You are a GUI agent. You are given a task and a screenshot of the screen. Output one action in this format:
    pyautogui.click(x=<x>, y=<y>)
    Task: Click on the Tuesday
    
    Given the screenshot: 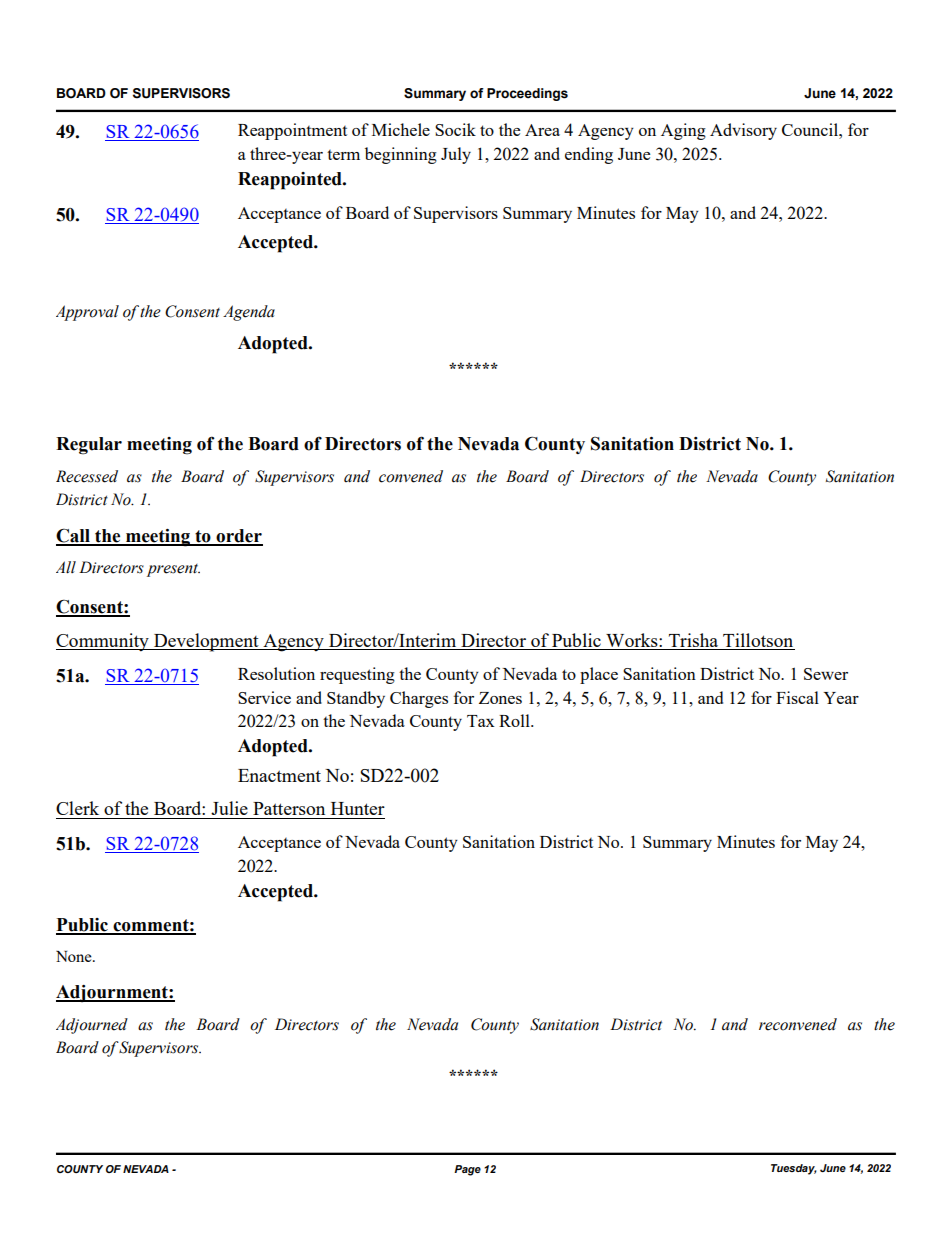 What is the action you would take?
    pyautogui.click(x=794, y=1169)
